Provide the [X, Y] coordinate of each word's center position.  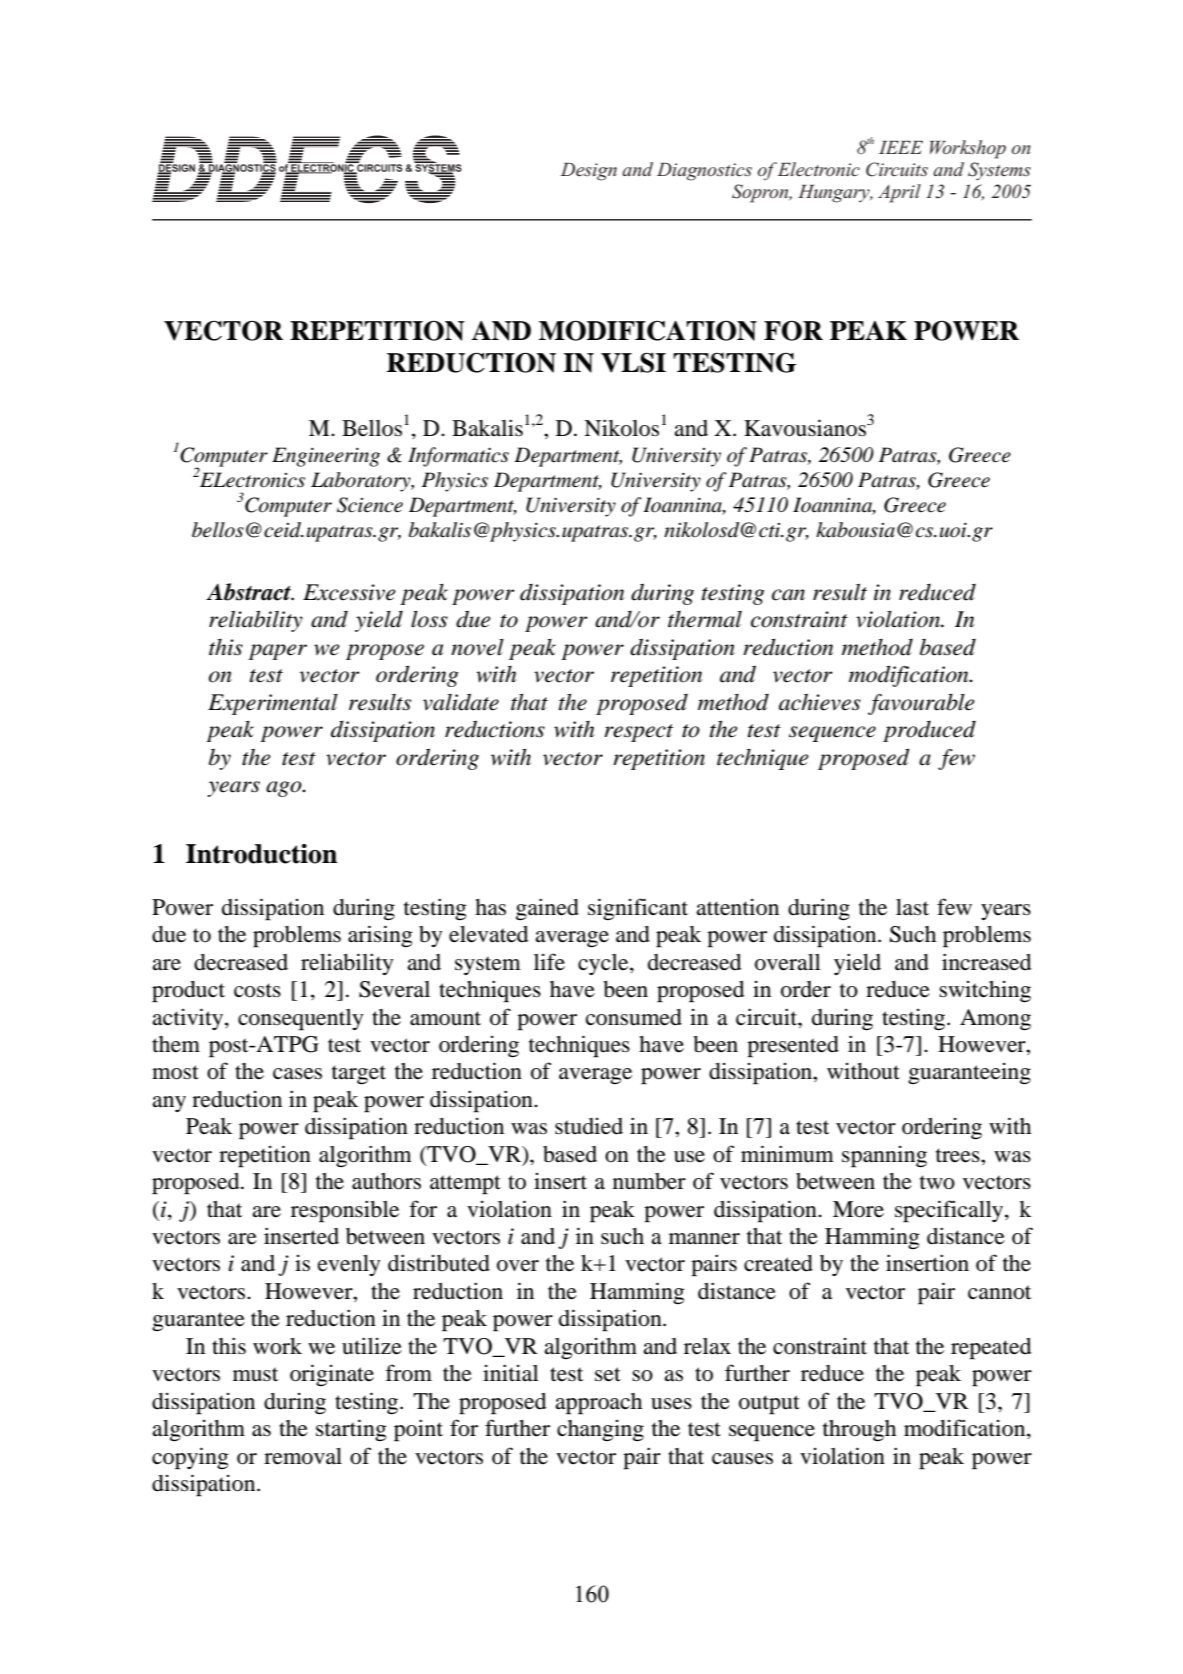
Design [588, 172]
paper [277, 652]
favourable [921, 704]
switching [985, 992]
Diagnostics [704, 172]
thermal [705, 619]
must [255, 1374]
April [899, 193]
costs [257, 990]
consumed [634, 1017]
